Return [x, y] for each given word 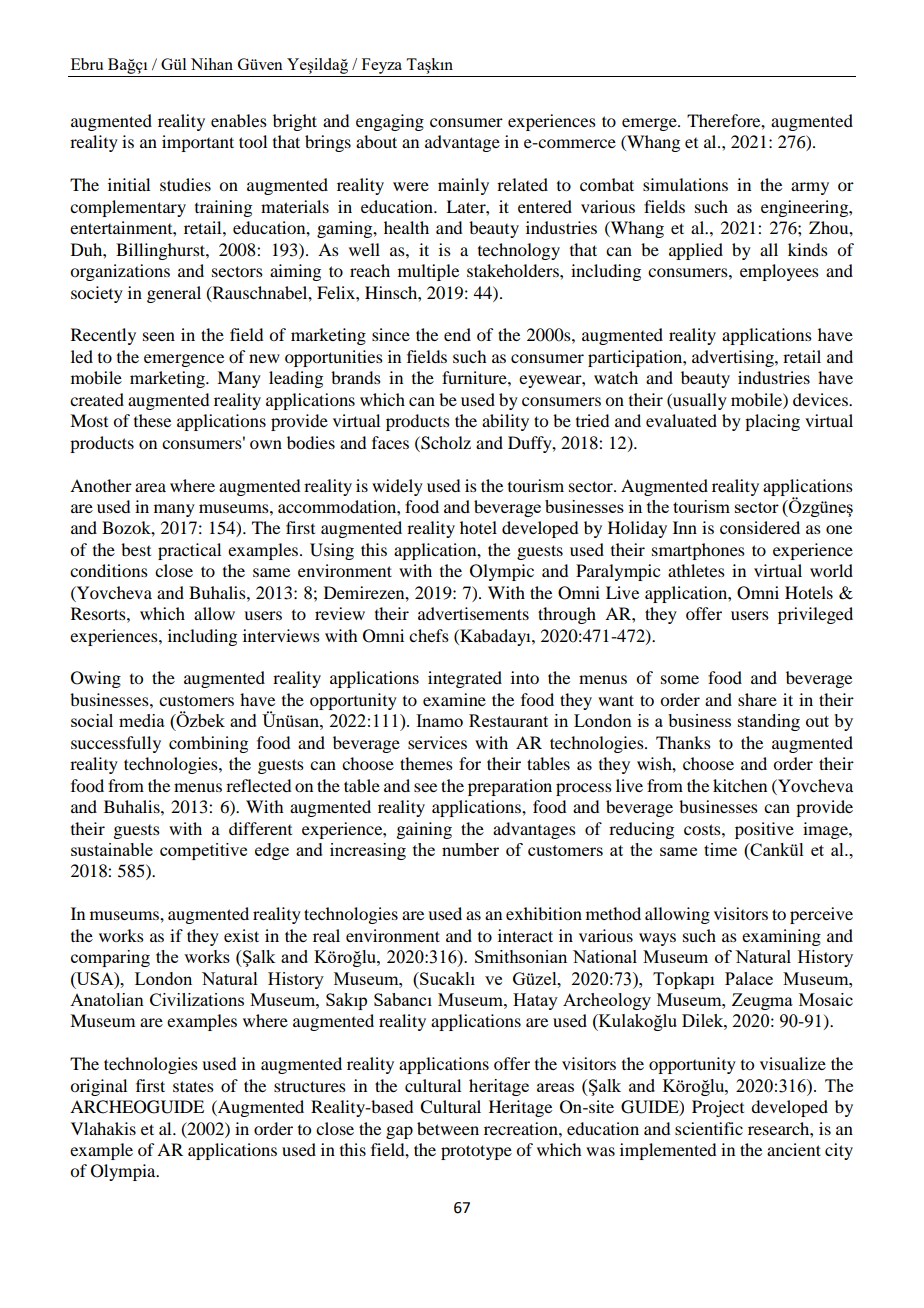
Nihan [212, 64]
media [142, 720]
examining [781, 937]
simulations [685, 184]
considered [760, 527]
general [174, 294]
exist [241, 935]
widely [397, 487]
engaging [390, 122]
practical [189, 551]
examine [454, 699]
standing [769, 722]
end [457, 334]
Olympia [124, 1172]
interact [525, 935]
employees [779, 272]
